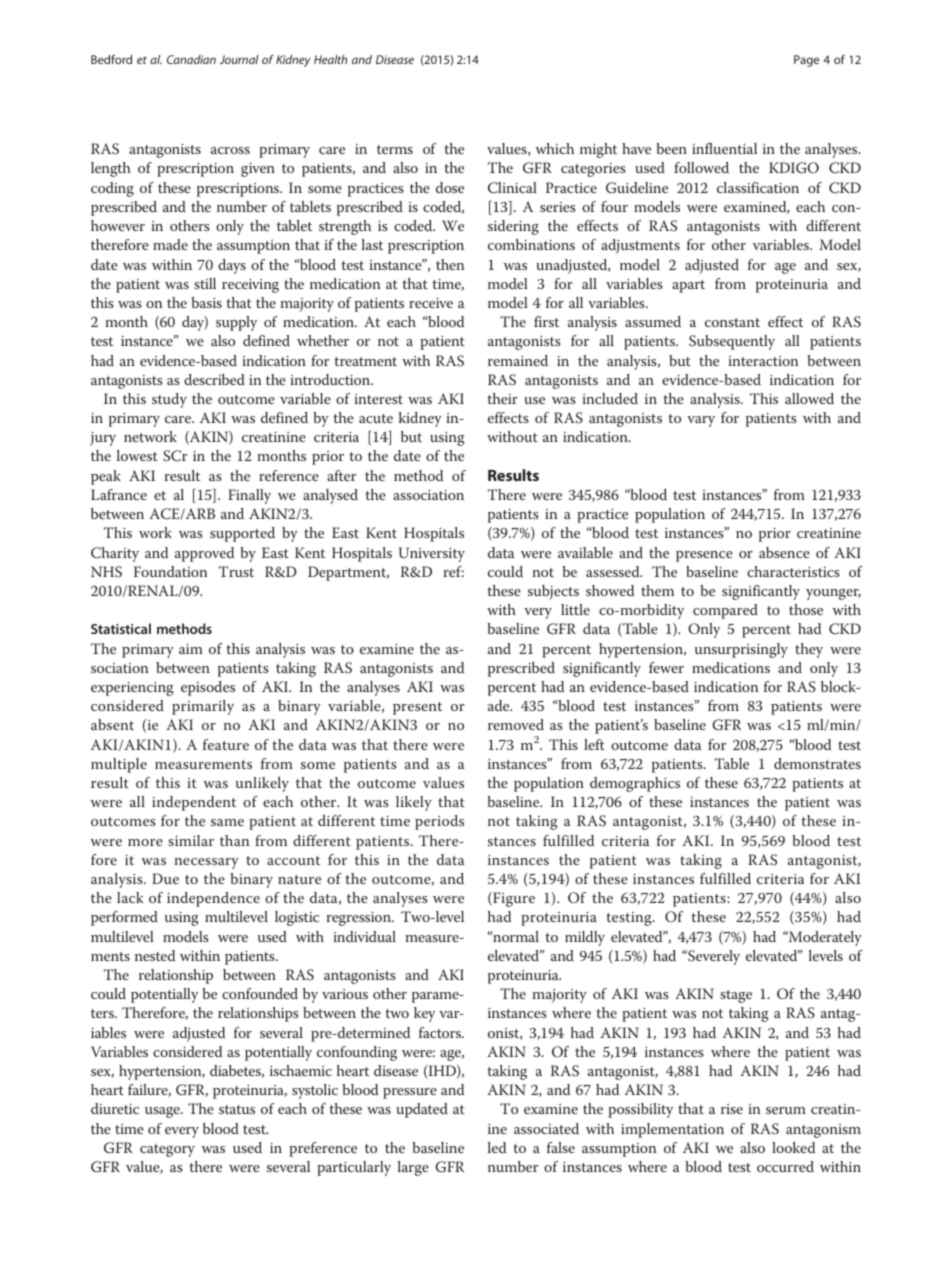  I want to click on category, so click(167, 1150).
